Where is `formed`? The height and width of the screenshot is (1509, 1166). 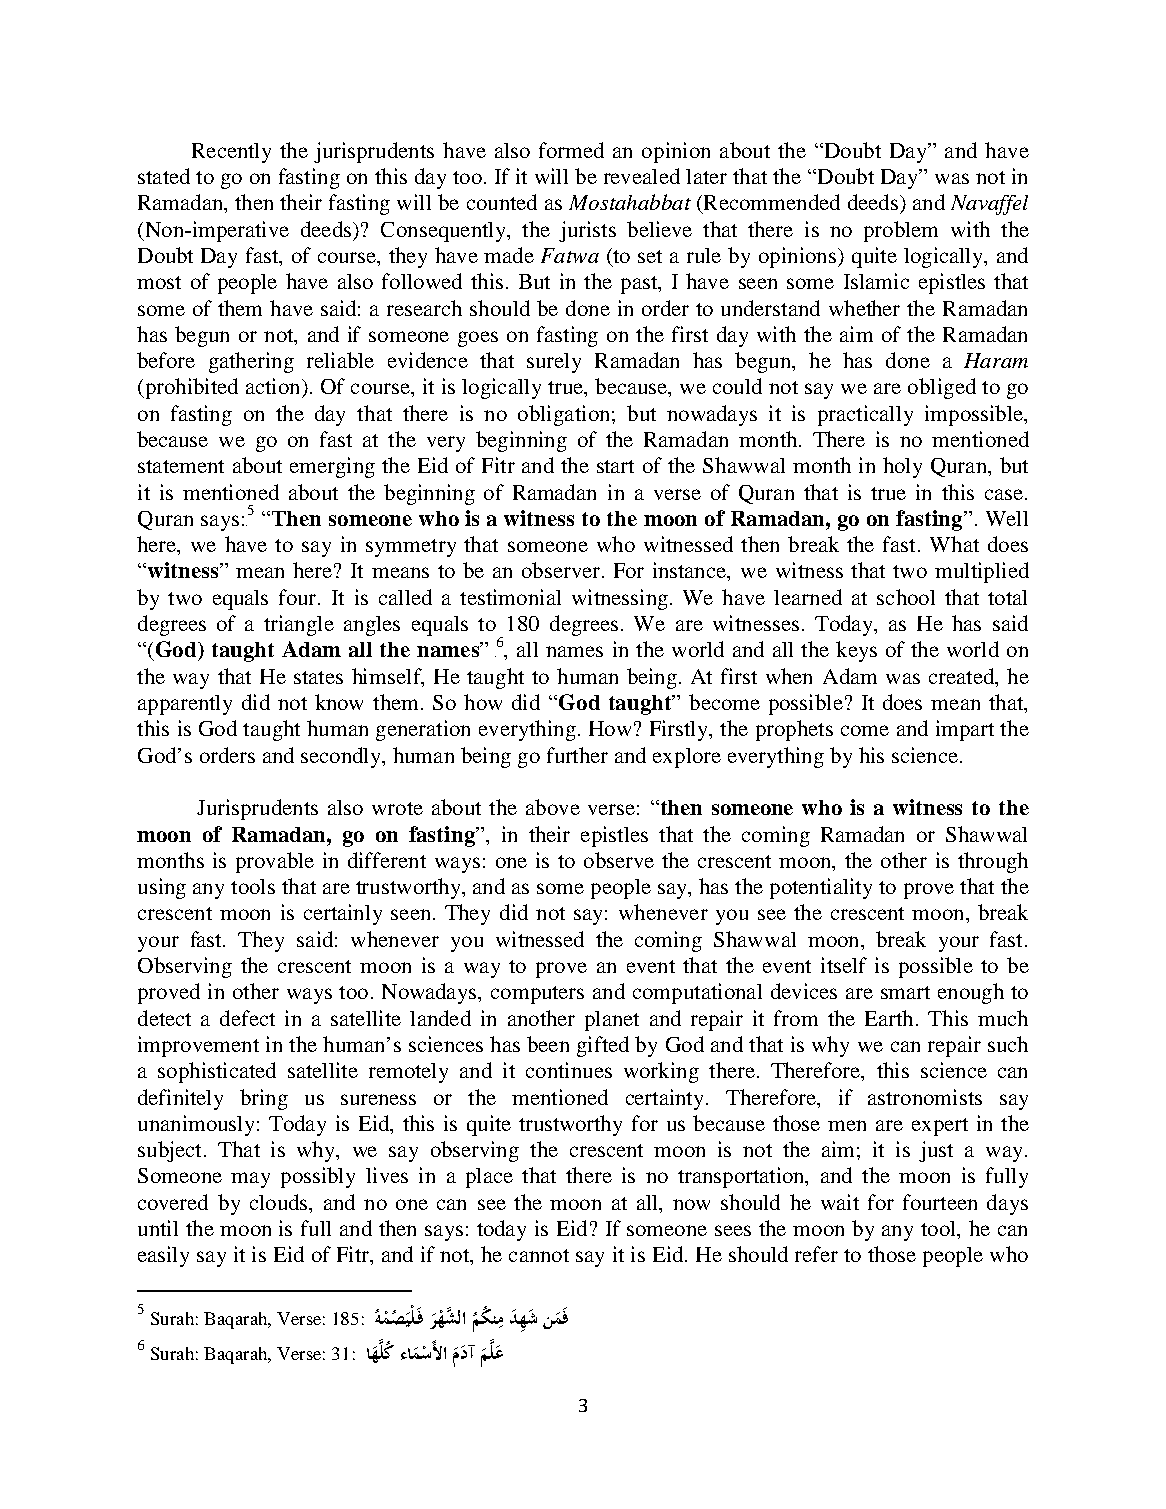 formed is located at coordinates (571, 150).
